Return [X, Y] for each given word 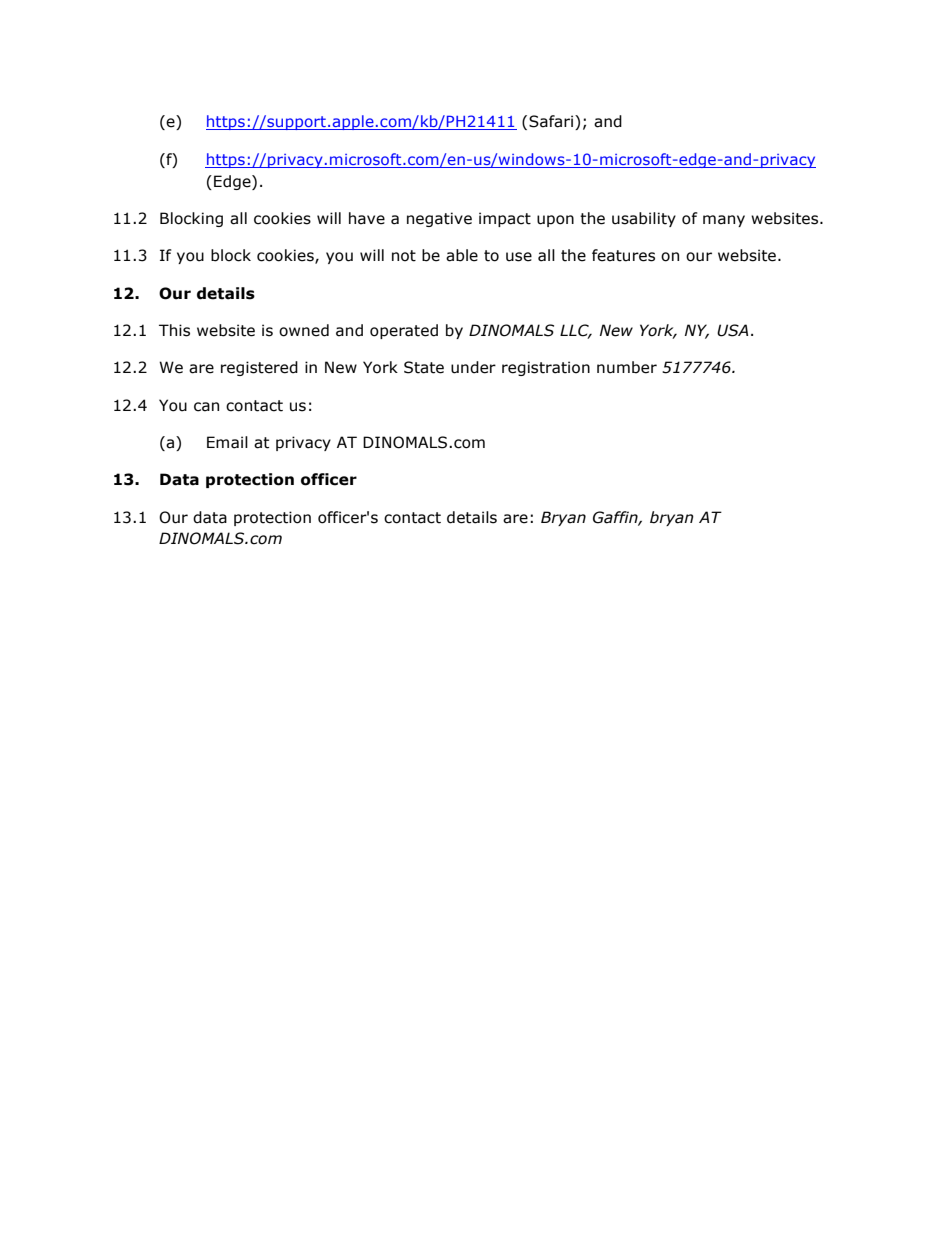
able [462, 255]
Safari [552, 122]
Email [227, 442]
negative [439, 219]
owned [304, 330]
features [623, 255]
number [627, 367]
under [473, 367]
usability [644, 219]
